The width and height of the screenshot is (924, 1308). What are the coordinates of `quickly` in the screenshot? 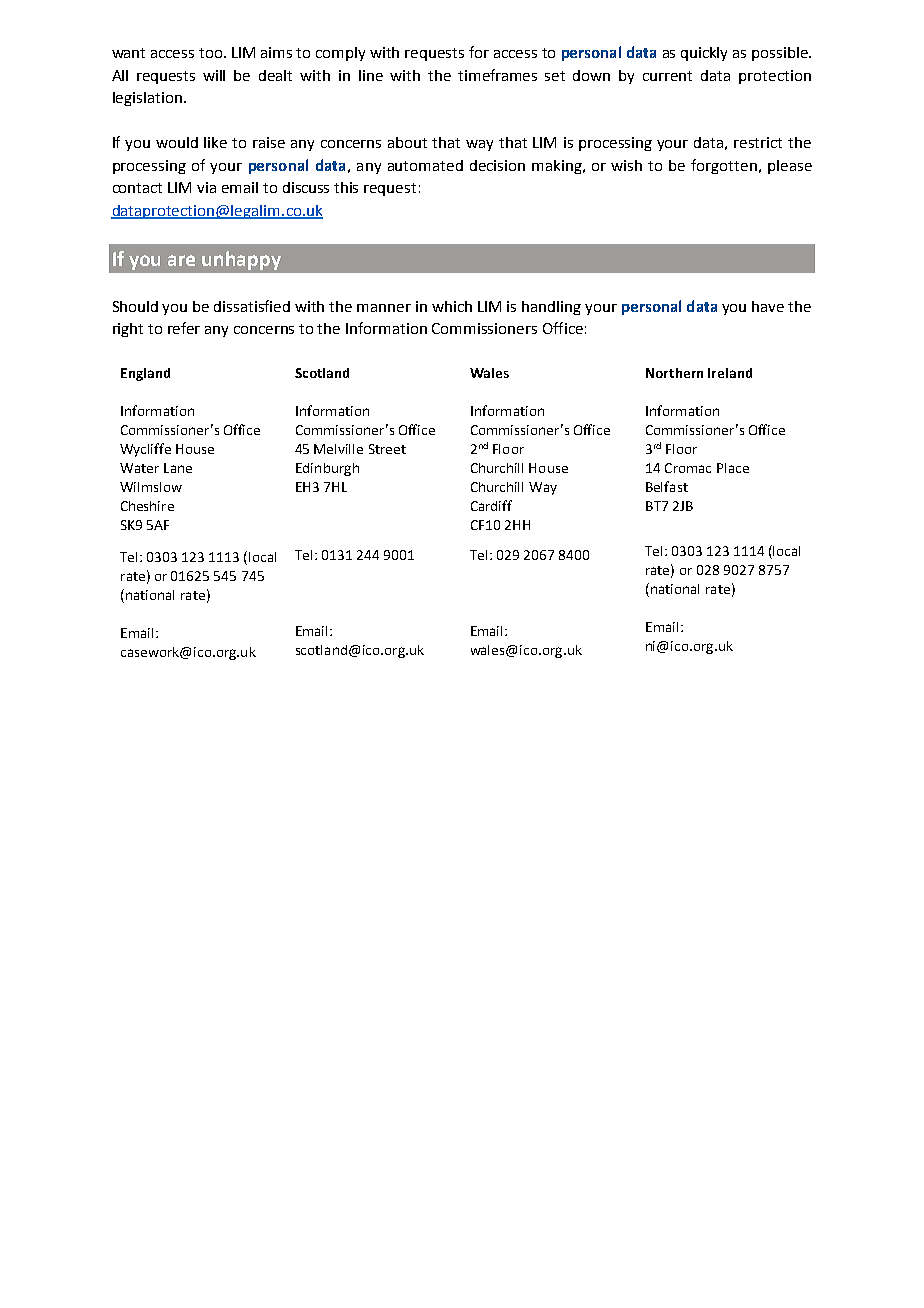 It's located at (704, 54).
